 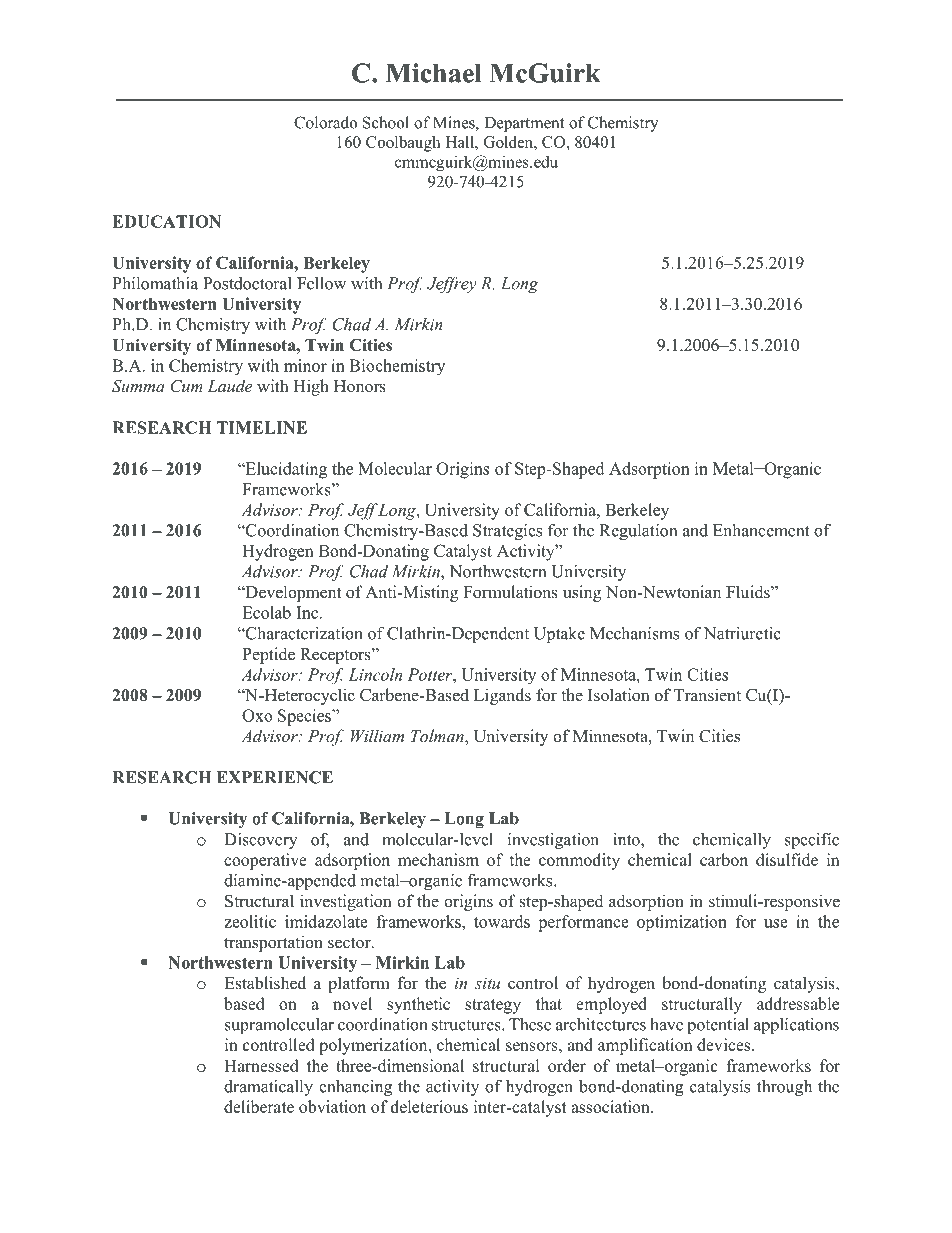 What do you see at coordinates (261, 1065) in the document?
I see `Harnessed` at bounding box center [261, 1065].
